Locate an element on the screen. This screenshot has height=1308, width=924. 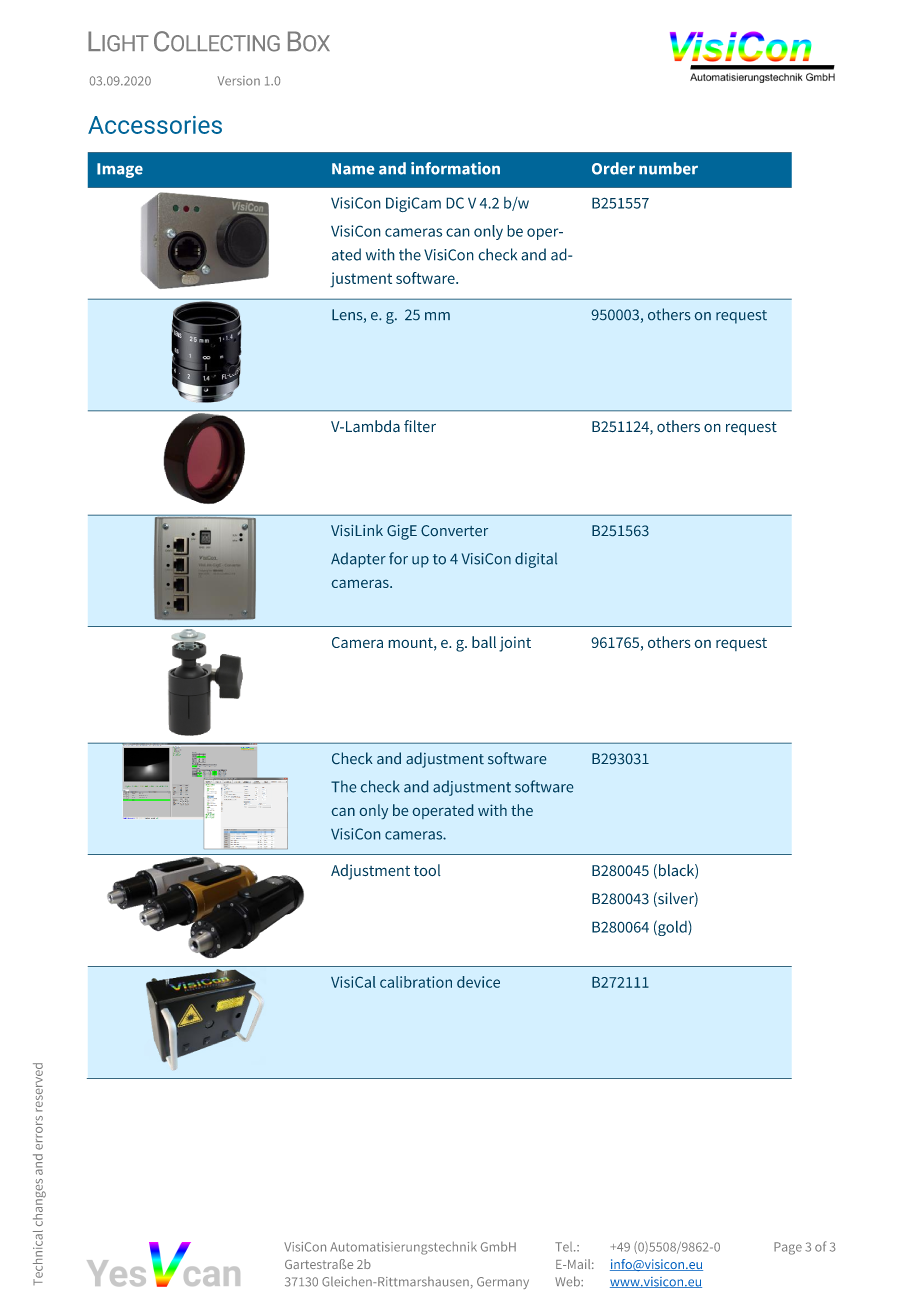
Name is located at coordinates (353, 169).
